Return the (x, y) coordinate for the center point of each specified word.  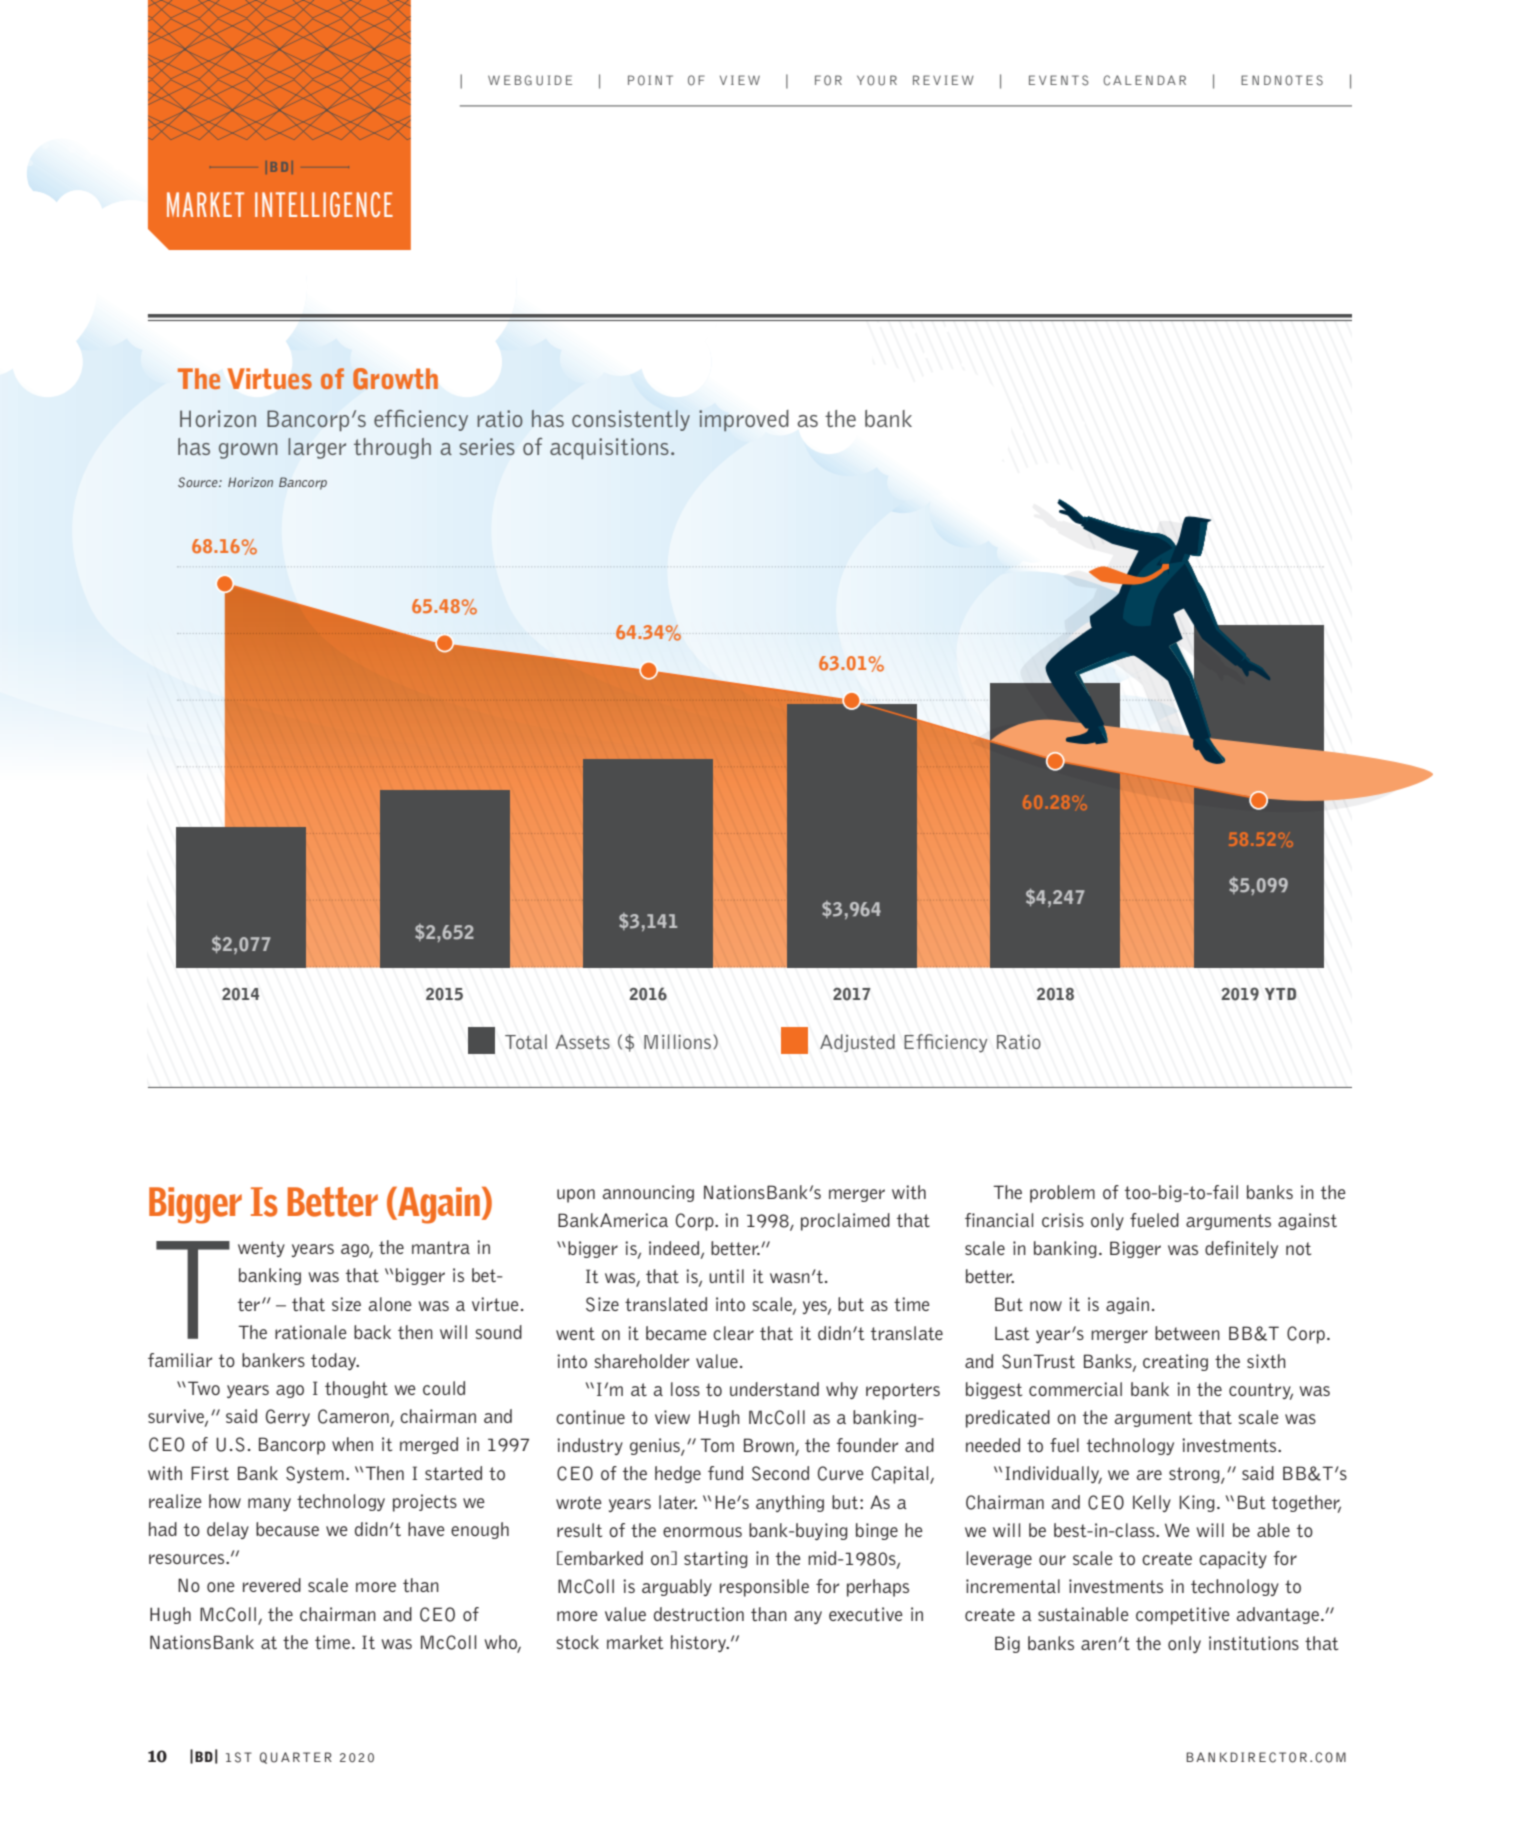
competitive (1183, 1616)
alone (390, 1304)
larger (317, 448)
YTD (1280, 994)
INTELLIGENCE (324, 204)
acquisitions (609, 448)
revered (272, 1585)
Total (526, 1041)
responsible (764, 1588)
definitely (1241, 1249)
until (726, 1276)
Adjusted (857, 1043)
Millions (677, 1041)
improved (743, 421)
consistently (631, 420)
